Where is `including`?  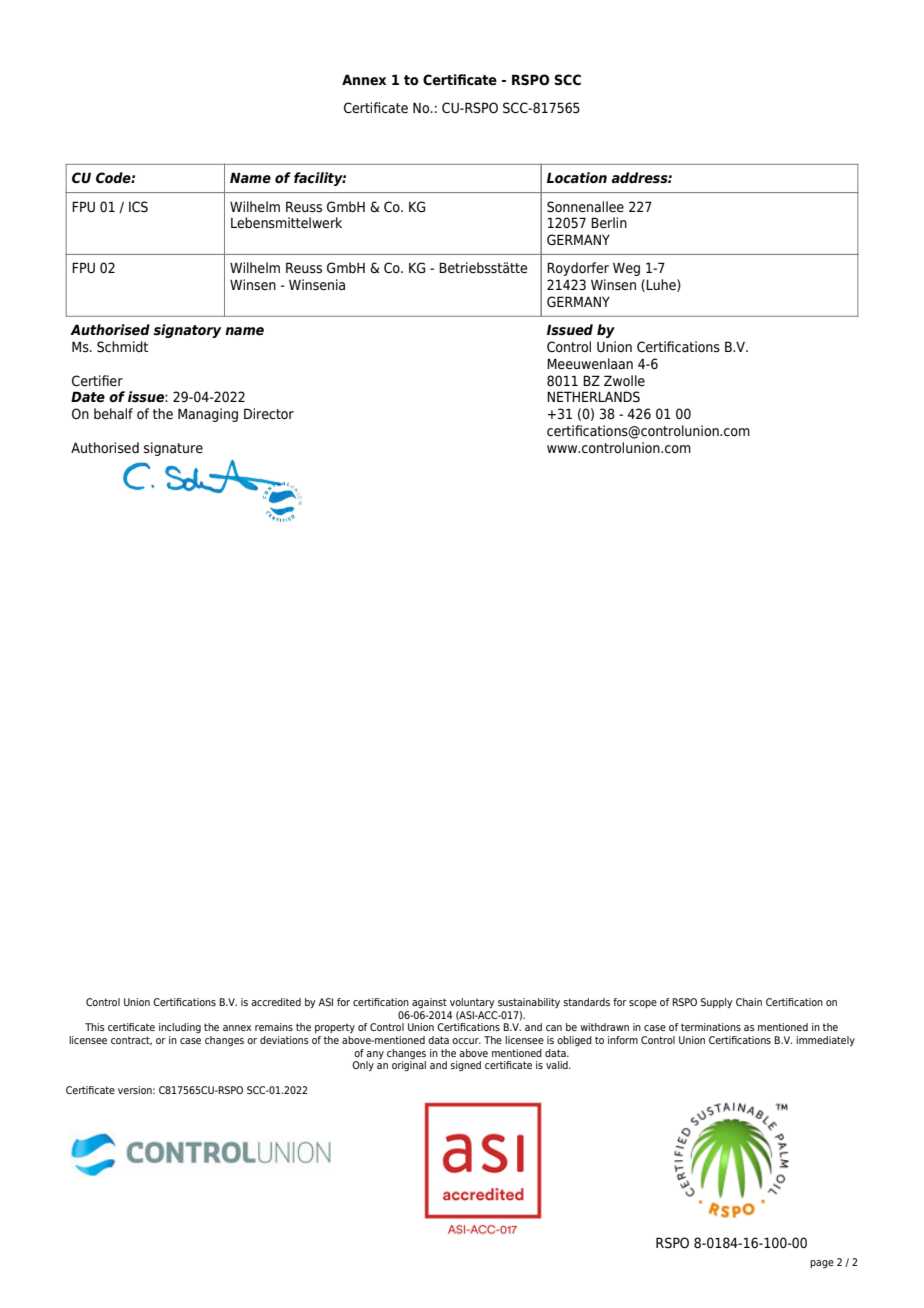
including is located at coordinates (180, 1028).
